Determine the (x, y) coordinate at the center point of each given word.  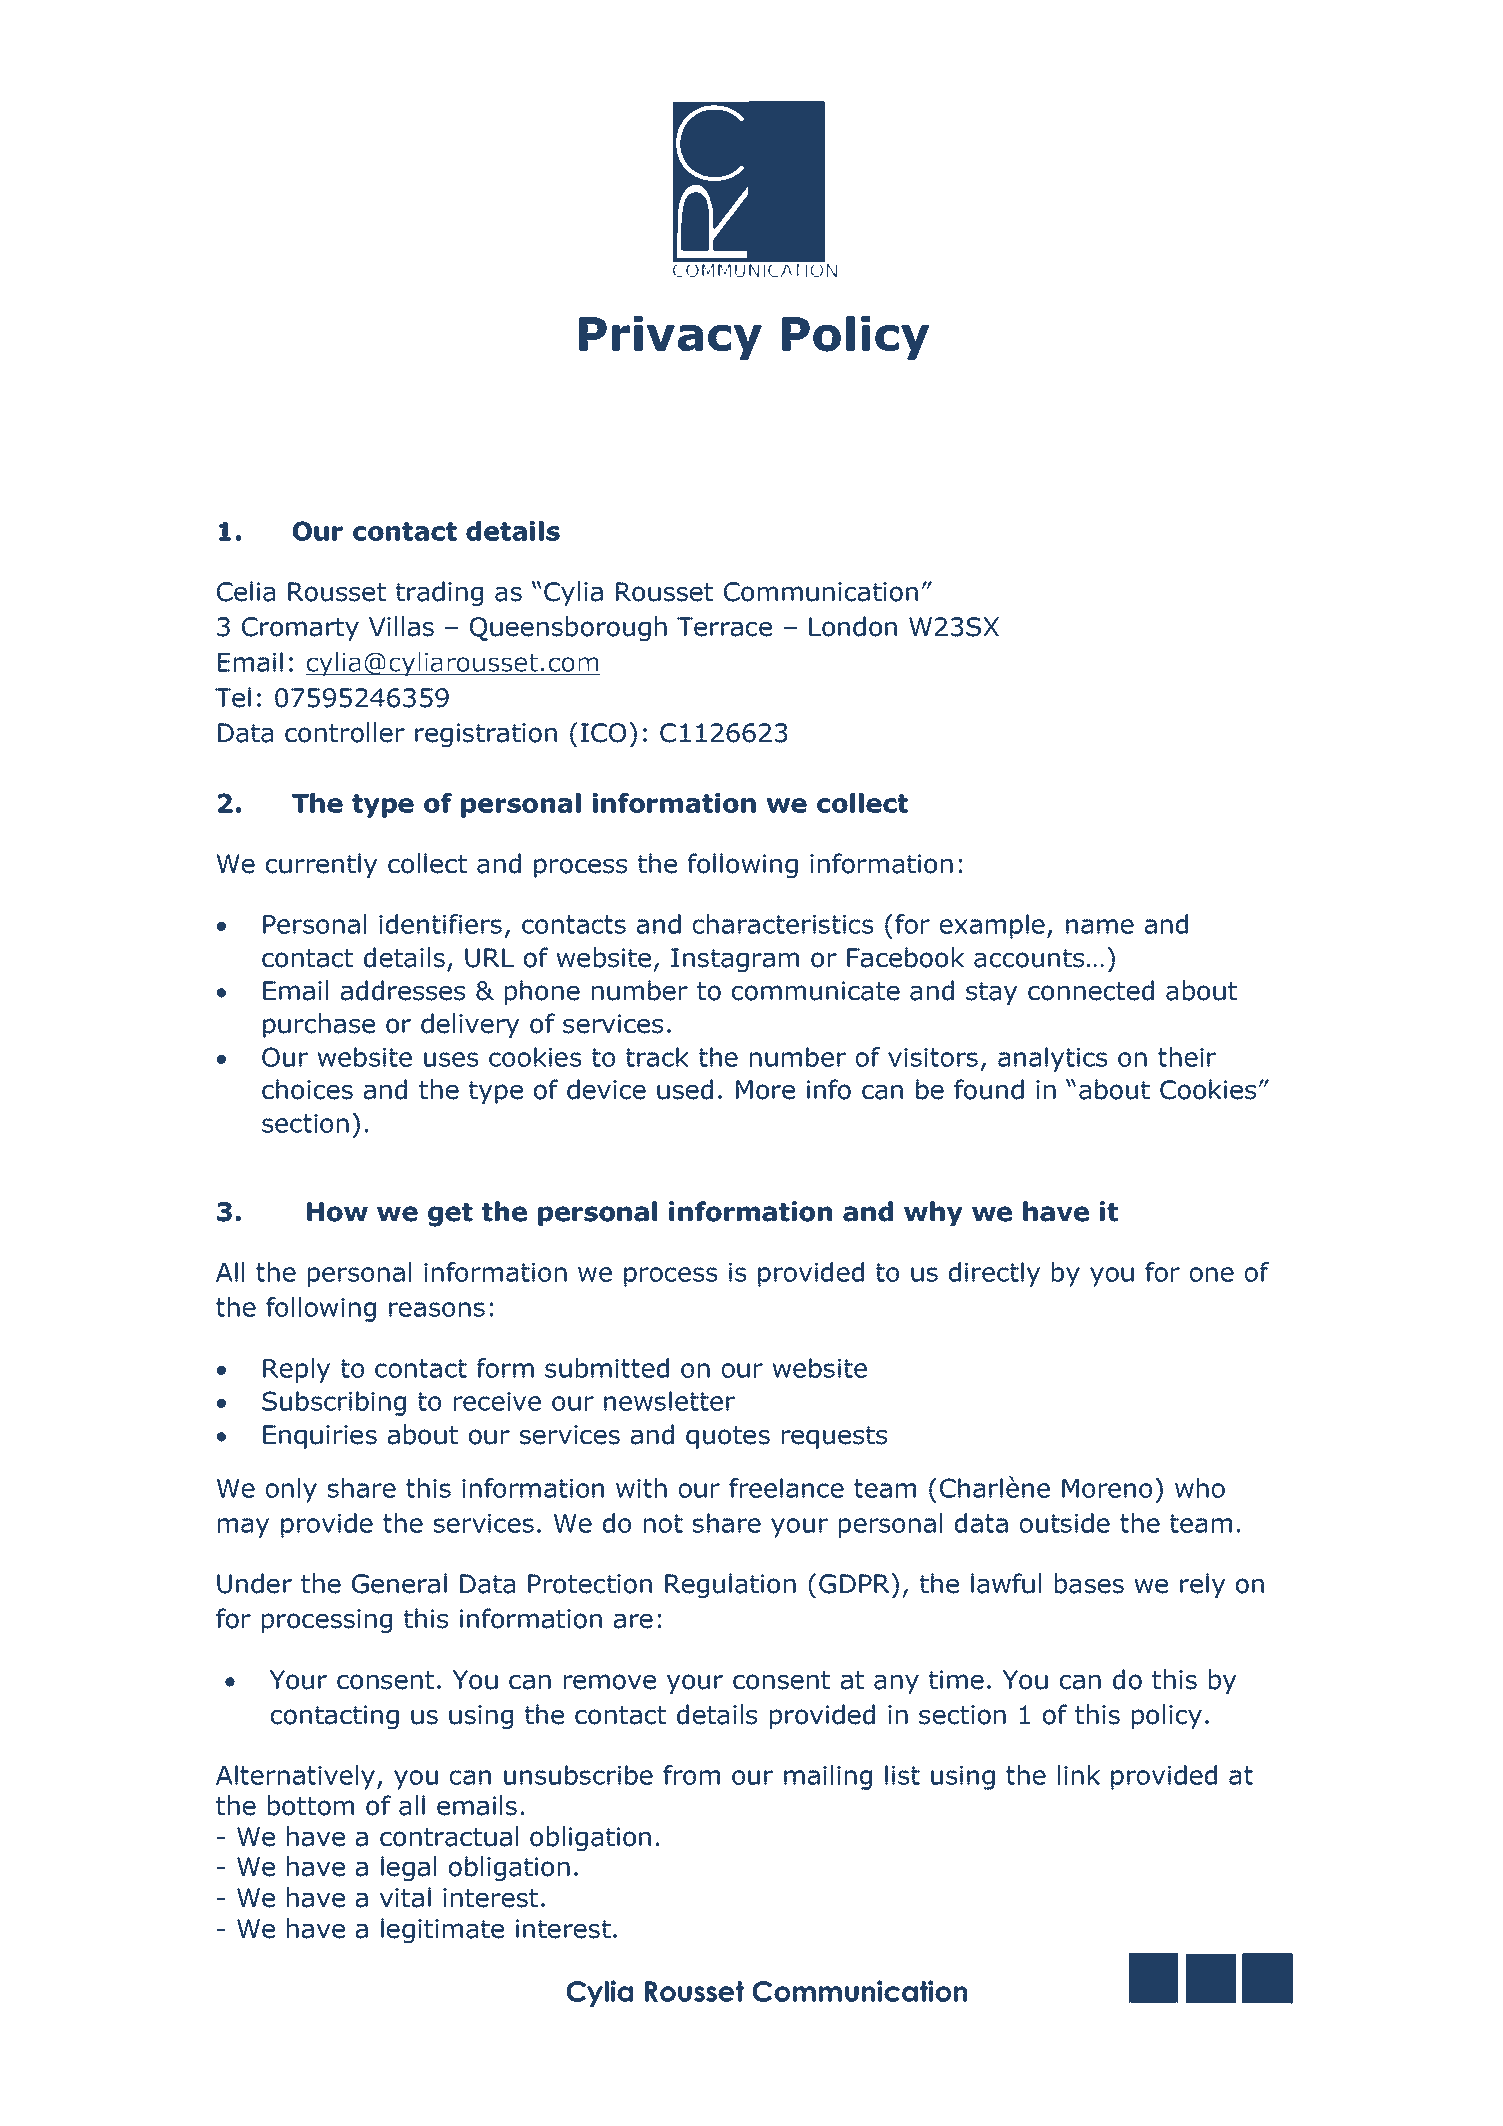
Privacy (670, 338)
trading (439, 594)
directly (994, 1274)
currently (322, 865)
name (1100, 926)
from (691, 1775)
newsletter (669, 1401)
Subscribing (334, 1403)
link (1079, 1775)
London (853, 626)
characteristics (783, 924)
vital (405, 1897)
